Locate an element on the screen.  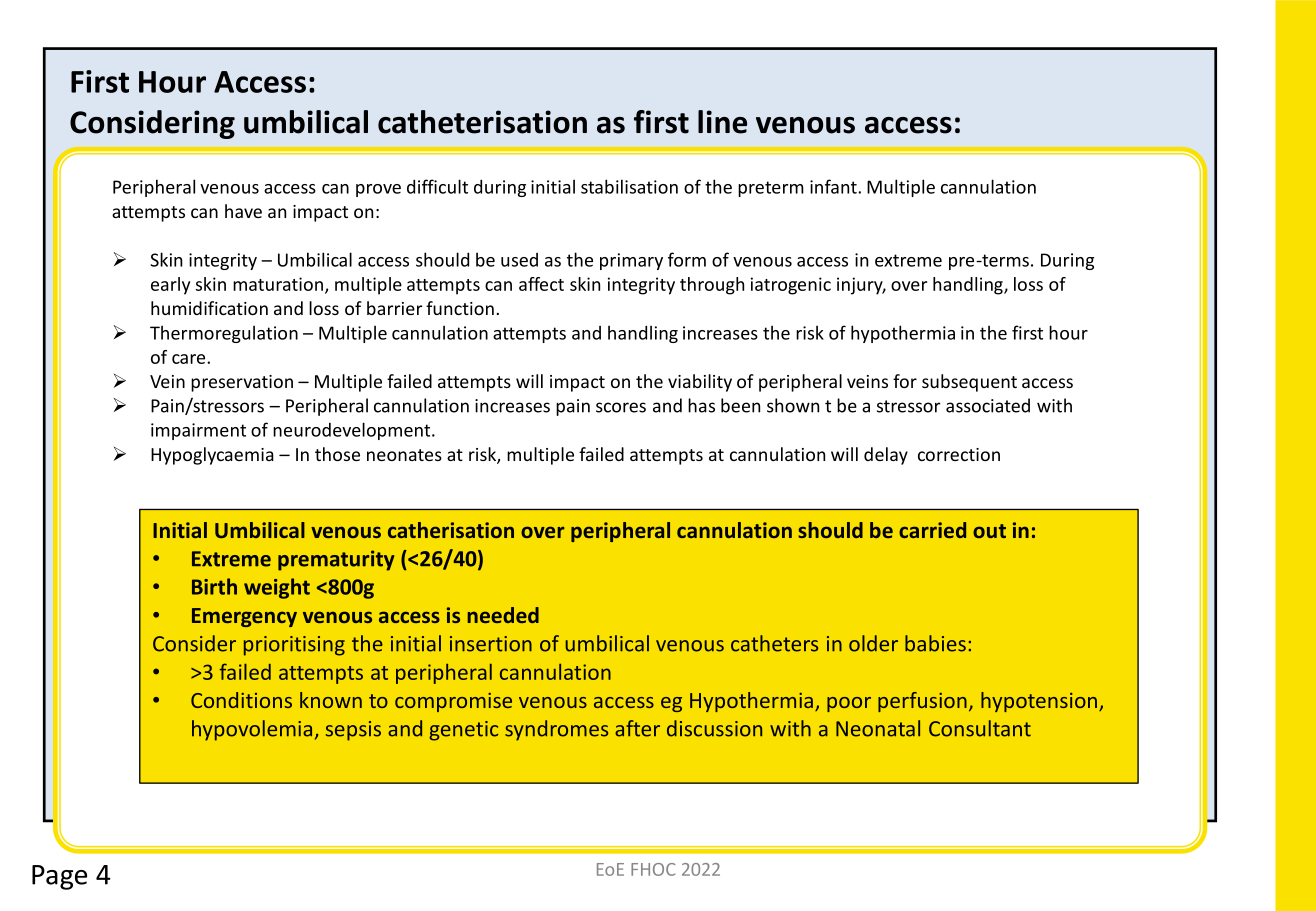
carried is located at coordinates (932, 530).
